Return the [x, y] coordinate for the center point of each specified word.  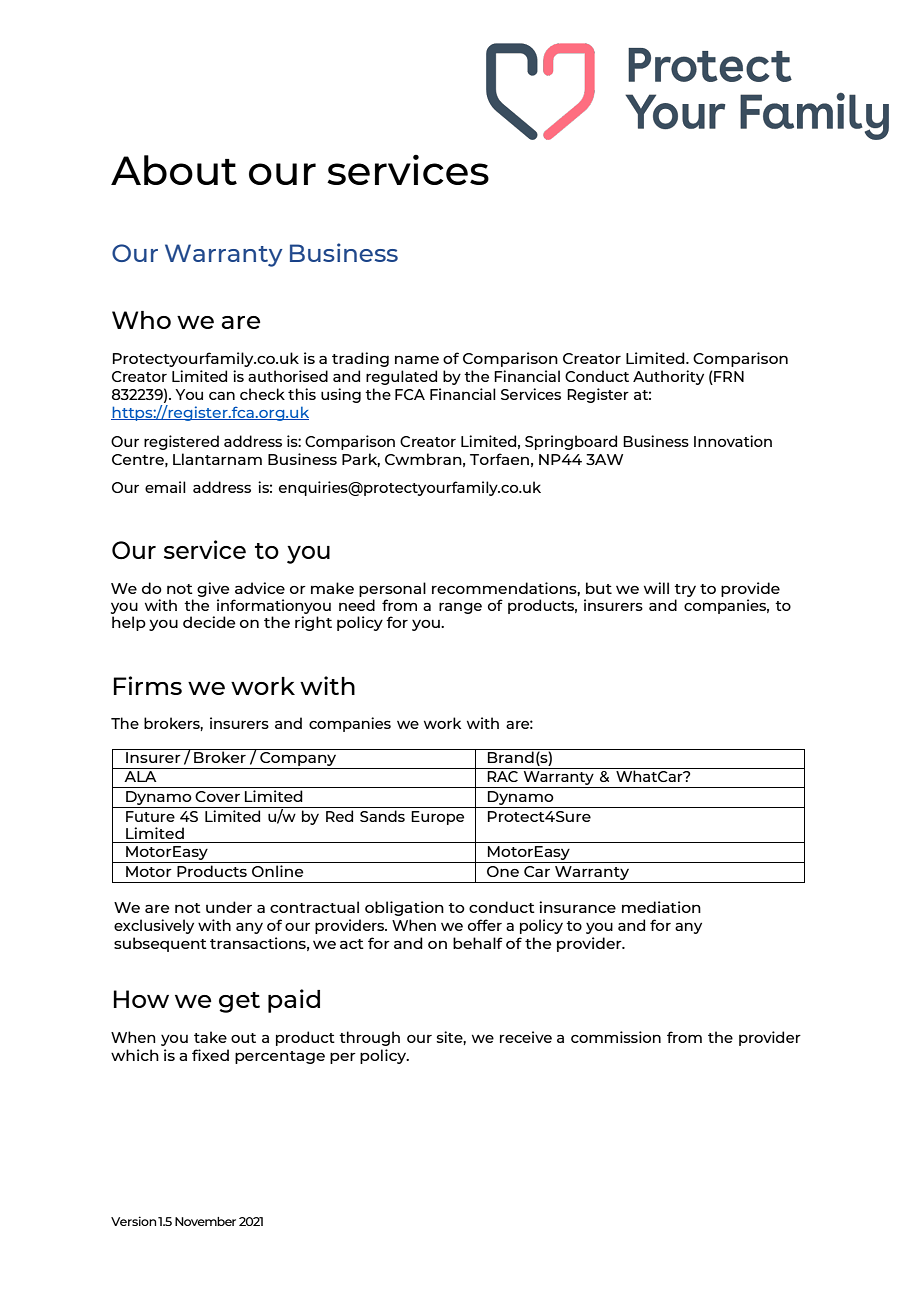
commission [616, 1037]
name [417, 360]
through [369, 1038]
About [174, 170]
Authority [668, 377]
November [205, 1221]
